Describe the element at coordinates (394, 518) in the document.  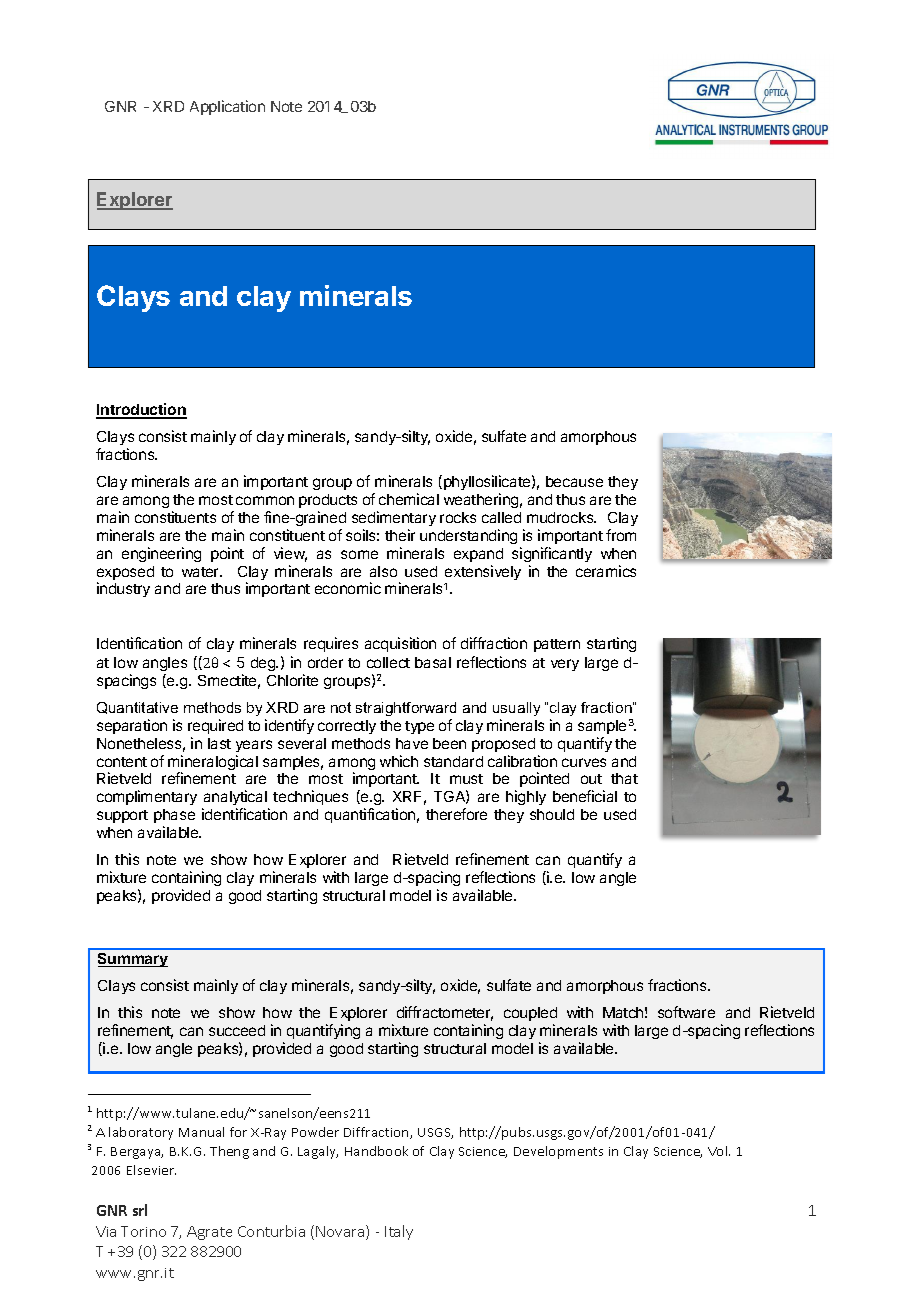
I see `sedimentary` at that location.
